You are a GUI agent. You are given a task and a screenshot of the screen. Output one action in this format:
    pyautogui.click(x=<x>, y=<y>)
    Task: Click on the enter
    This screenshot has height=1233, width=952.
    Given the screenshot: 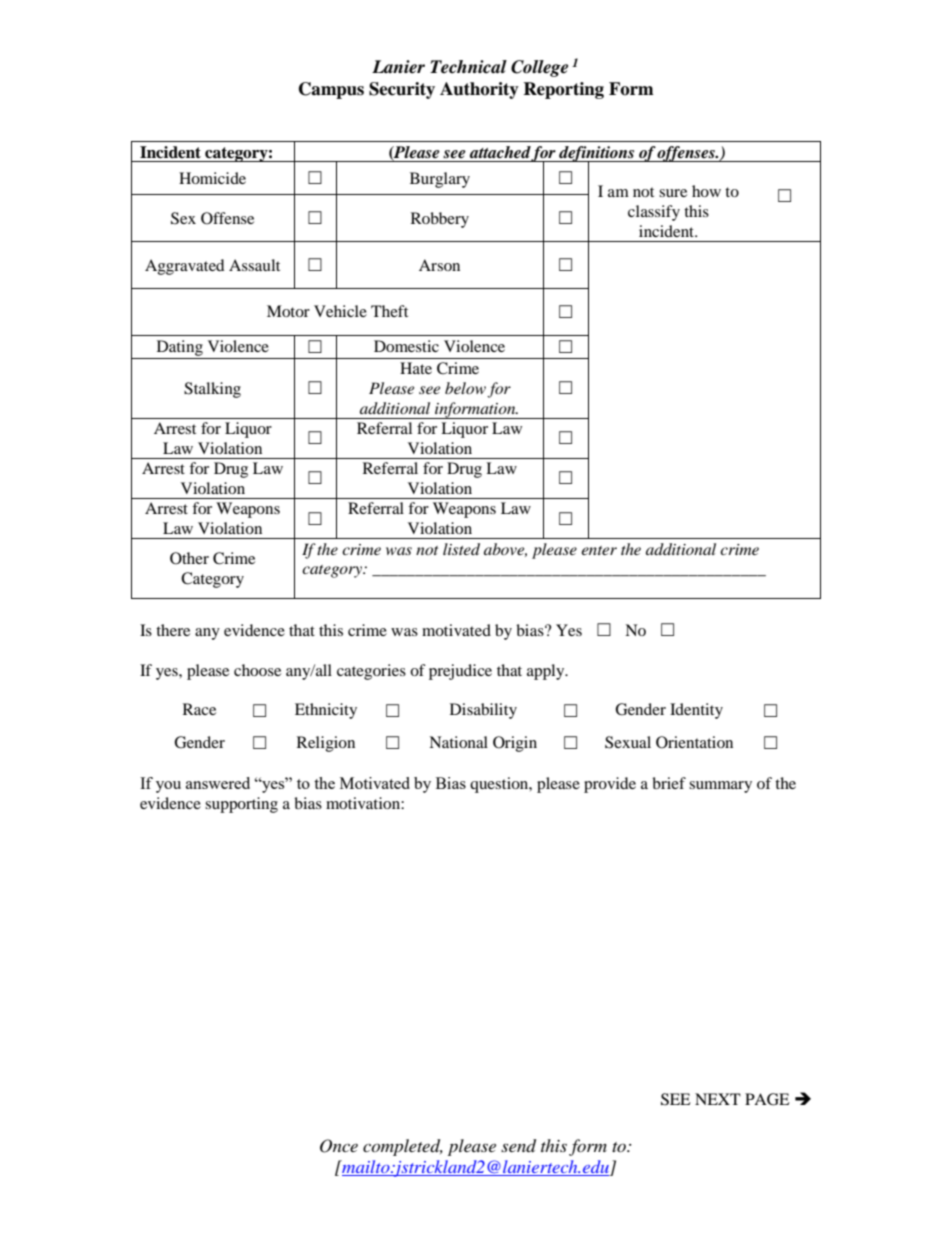 What is the action you would take?
    pyautogui.click(x=599, y=550)
